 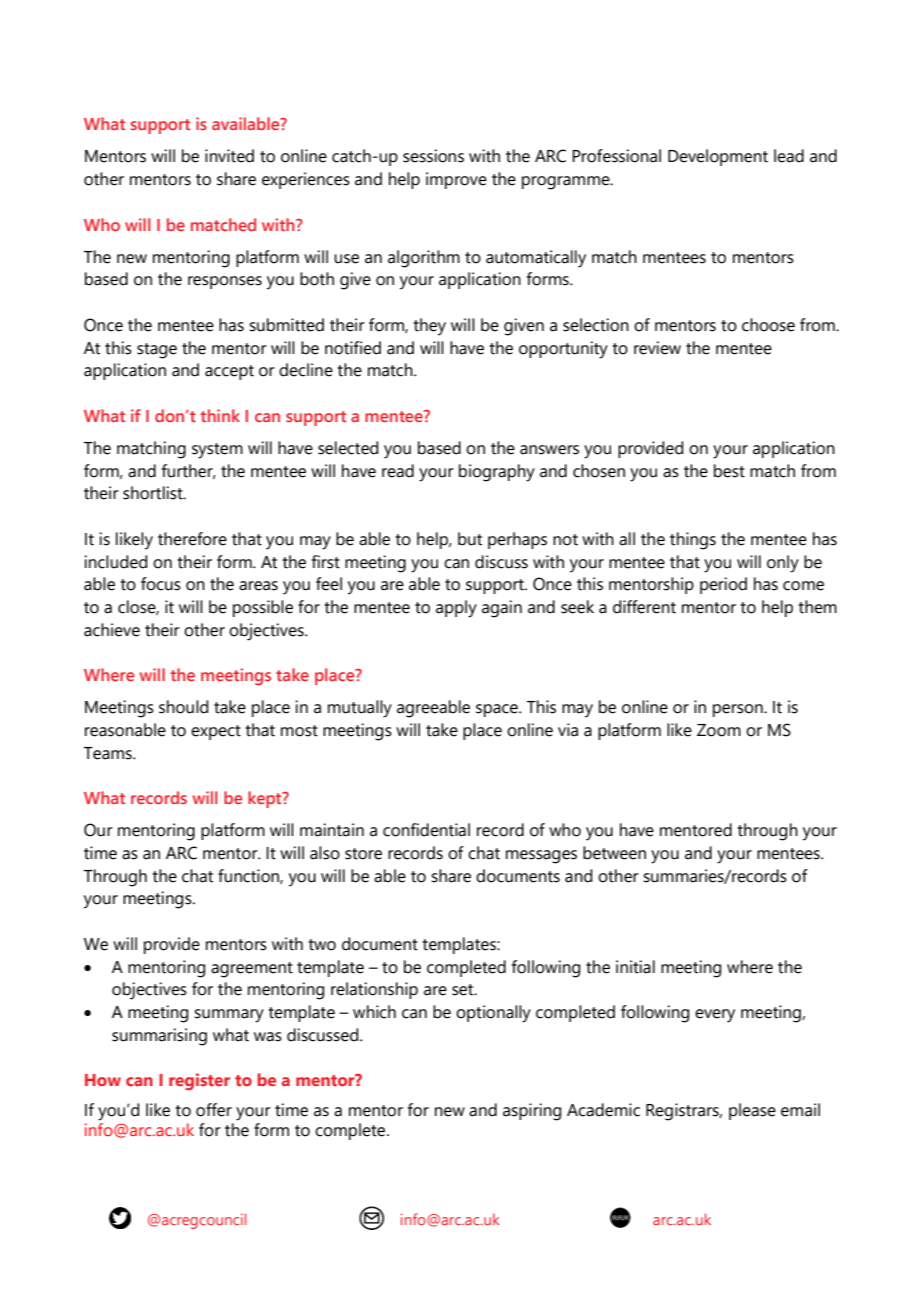 I want to click on improve, so click(x=456, y=180).
